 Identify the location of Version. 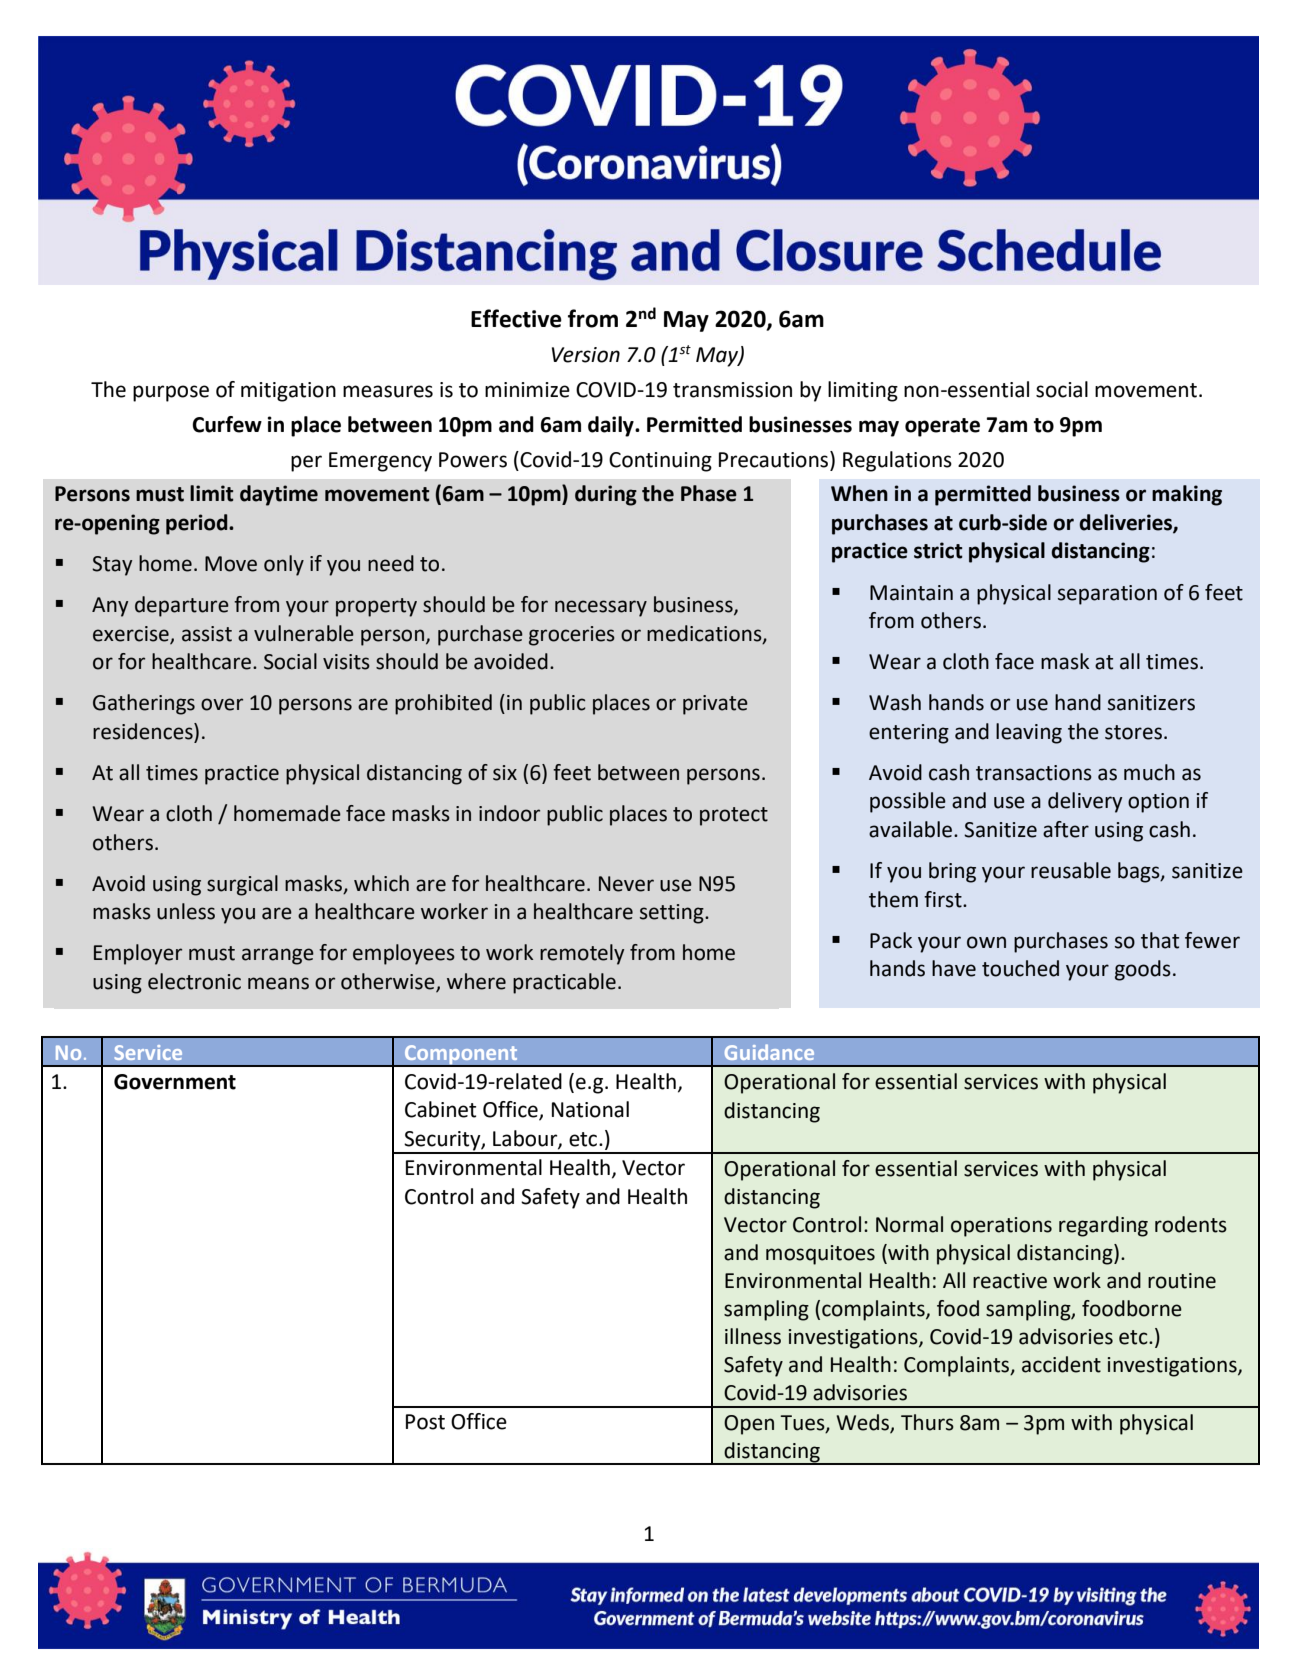
(586, 355).
